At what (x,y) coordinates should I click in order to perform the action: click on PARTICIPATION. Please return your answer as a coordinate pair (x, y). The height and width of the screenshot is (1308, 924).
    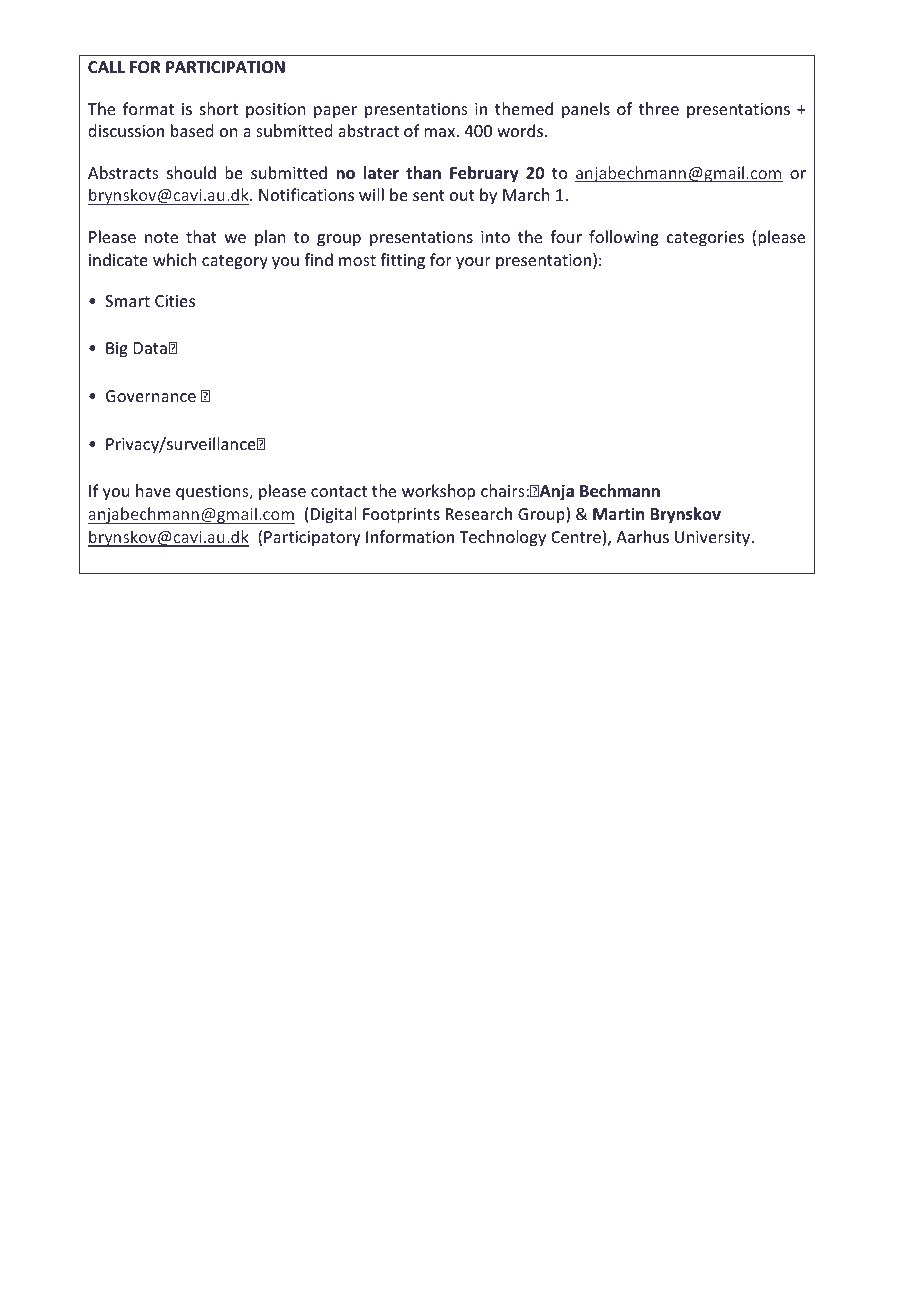
    Looking at the image, I should click on (225, 67).
